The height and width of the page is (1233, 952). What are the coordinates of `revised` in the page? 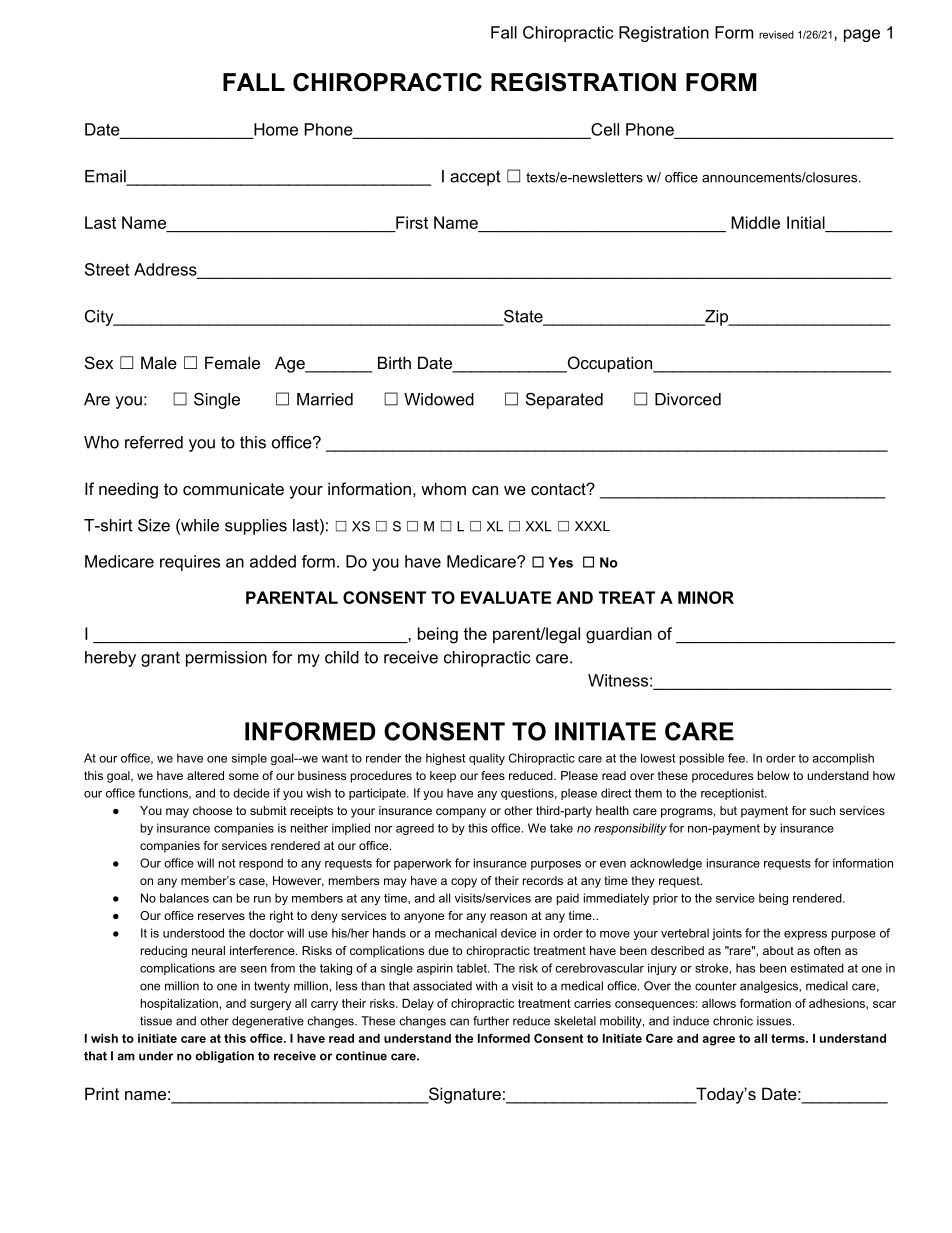 It's located at (776, 34).
